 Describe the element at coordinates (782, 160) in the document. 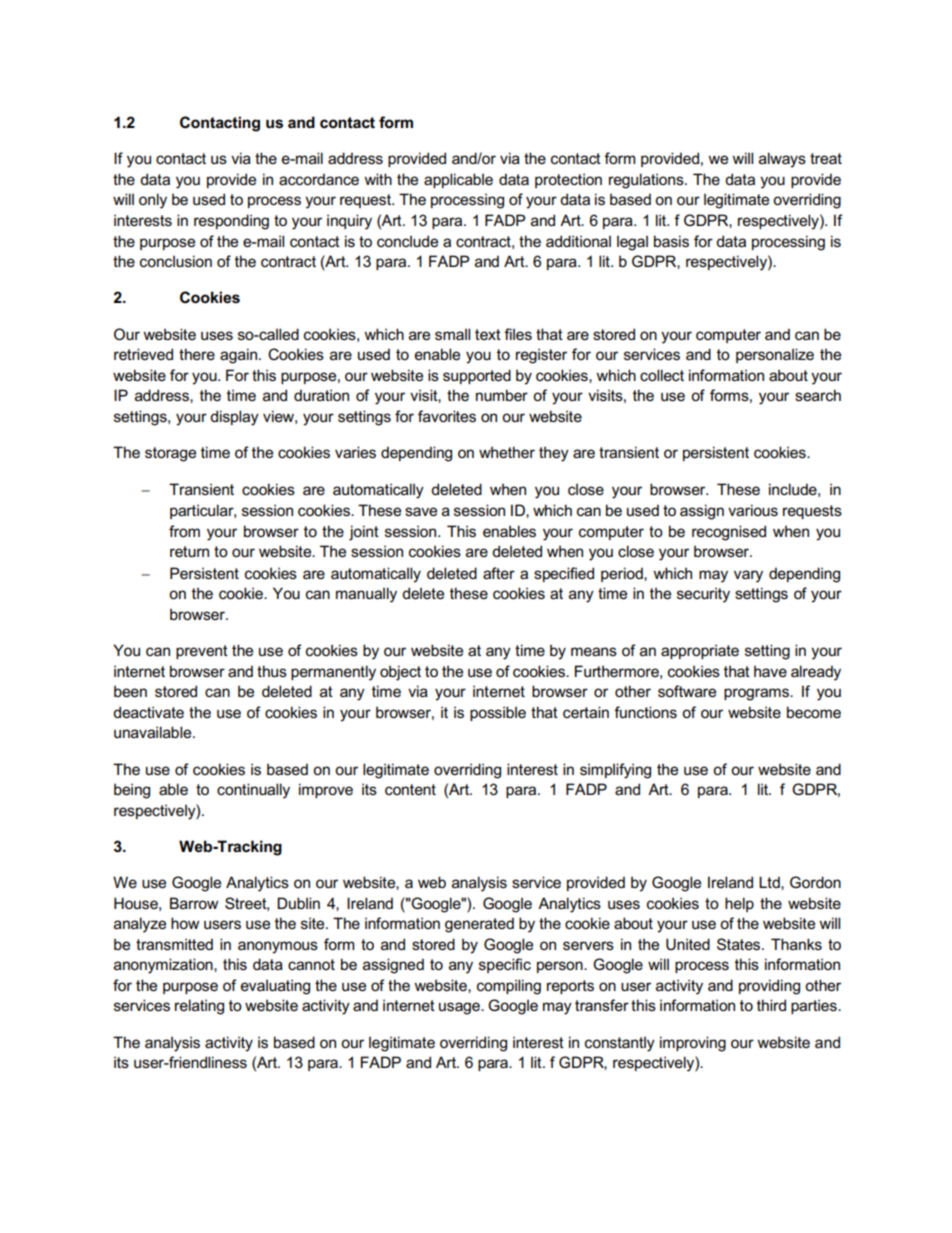

I see `always` at that location.
